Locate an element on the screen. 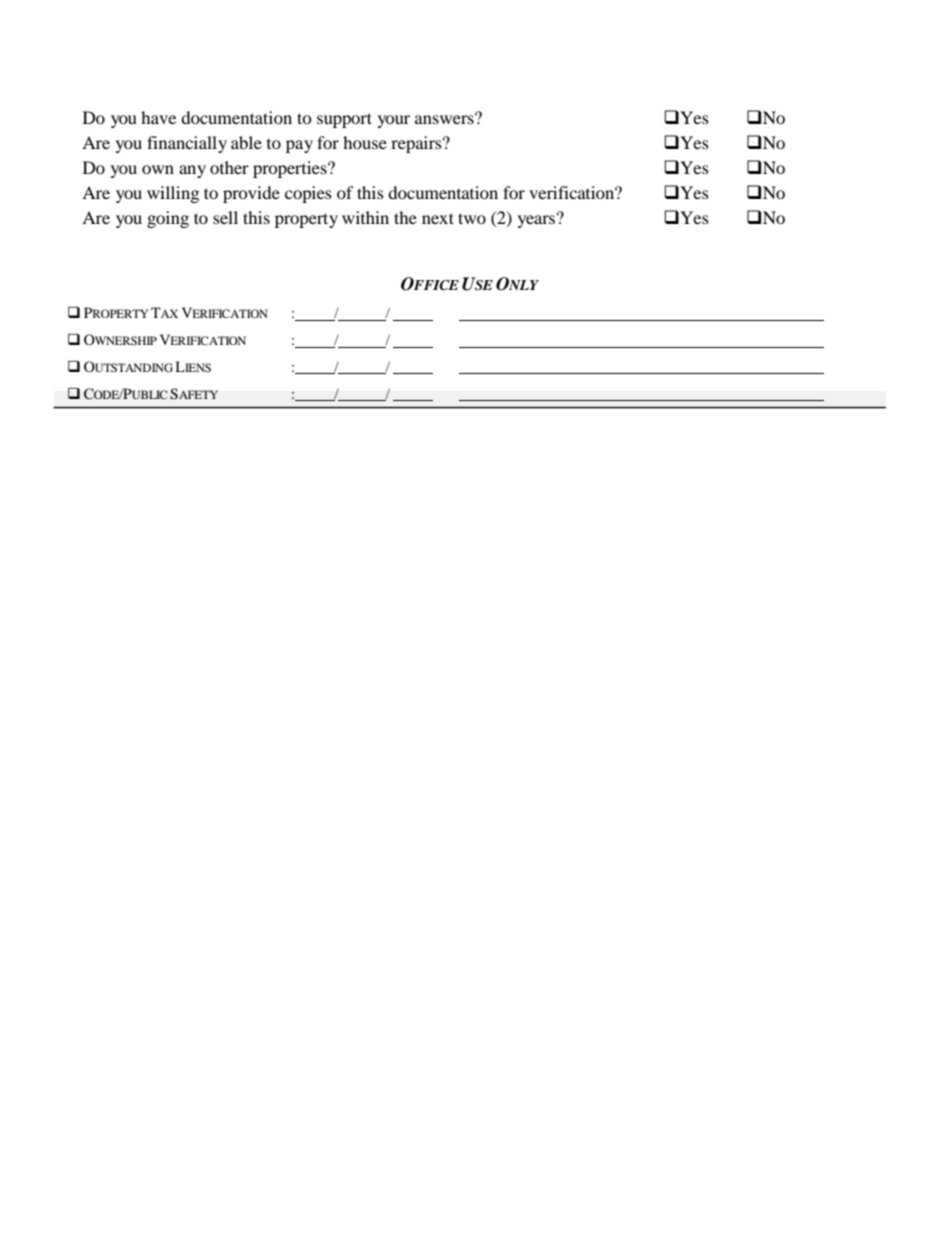  house is located at coordinates (365, 142).
